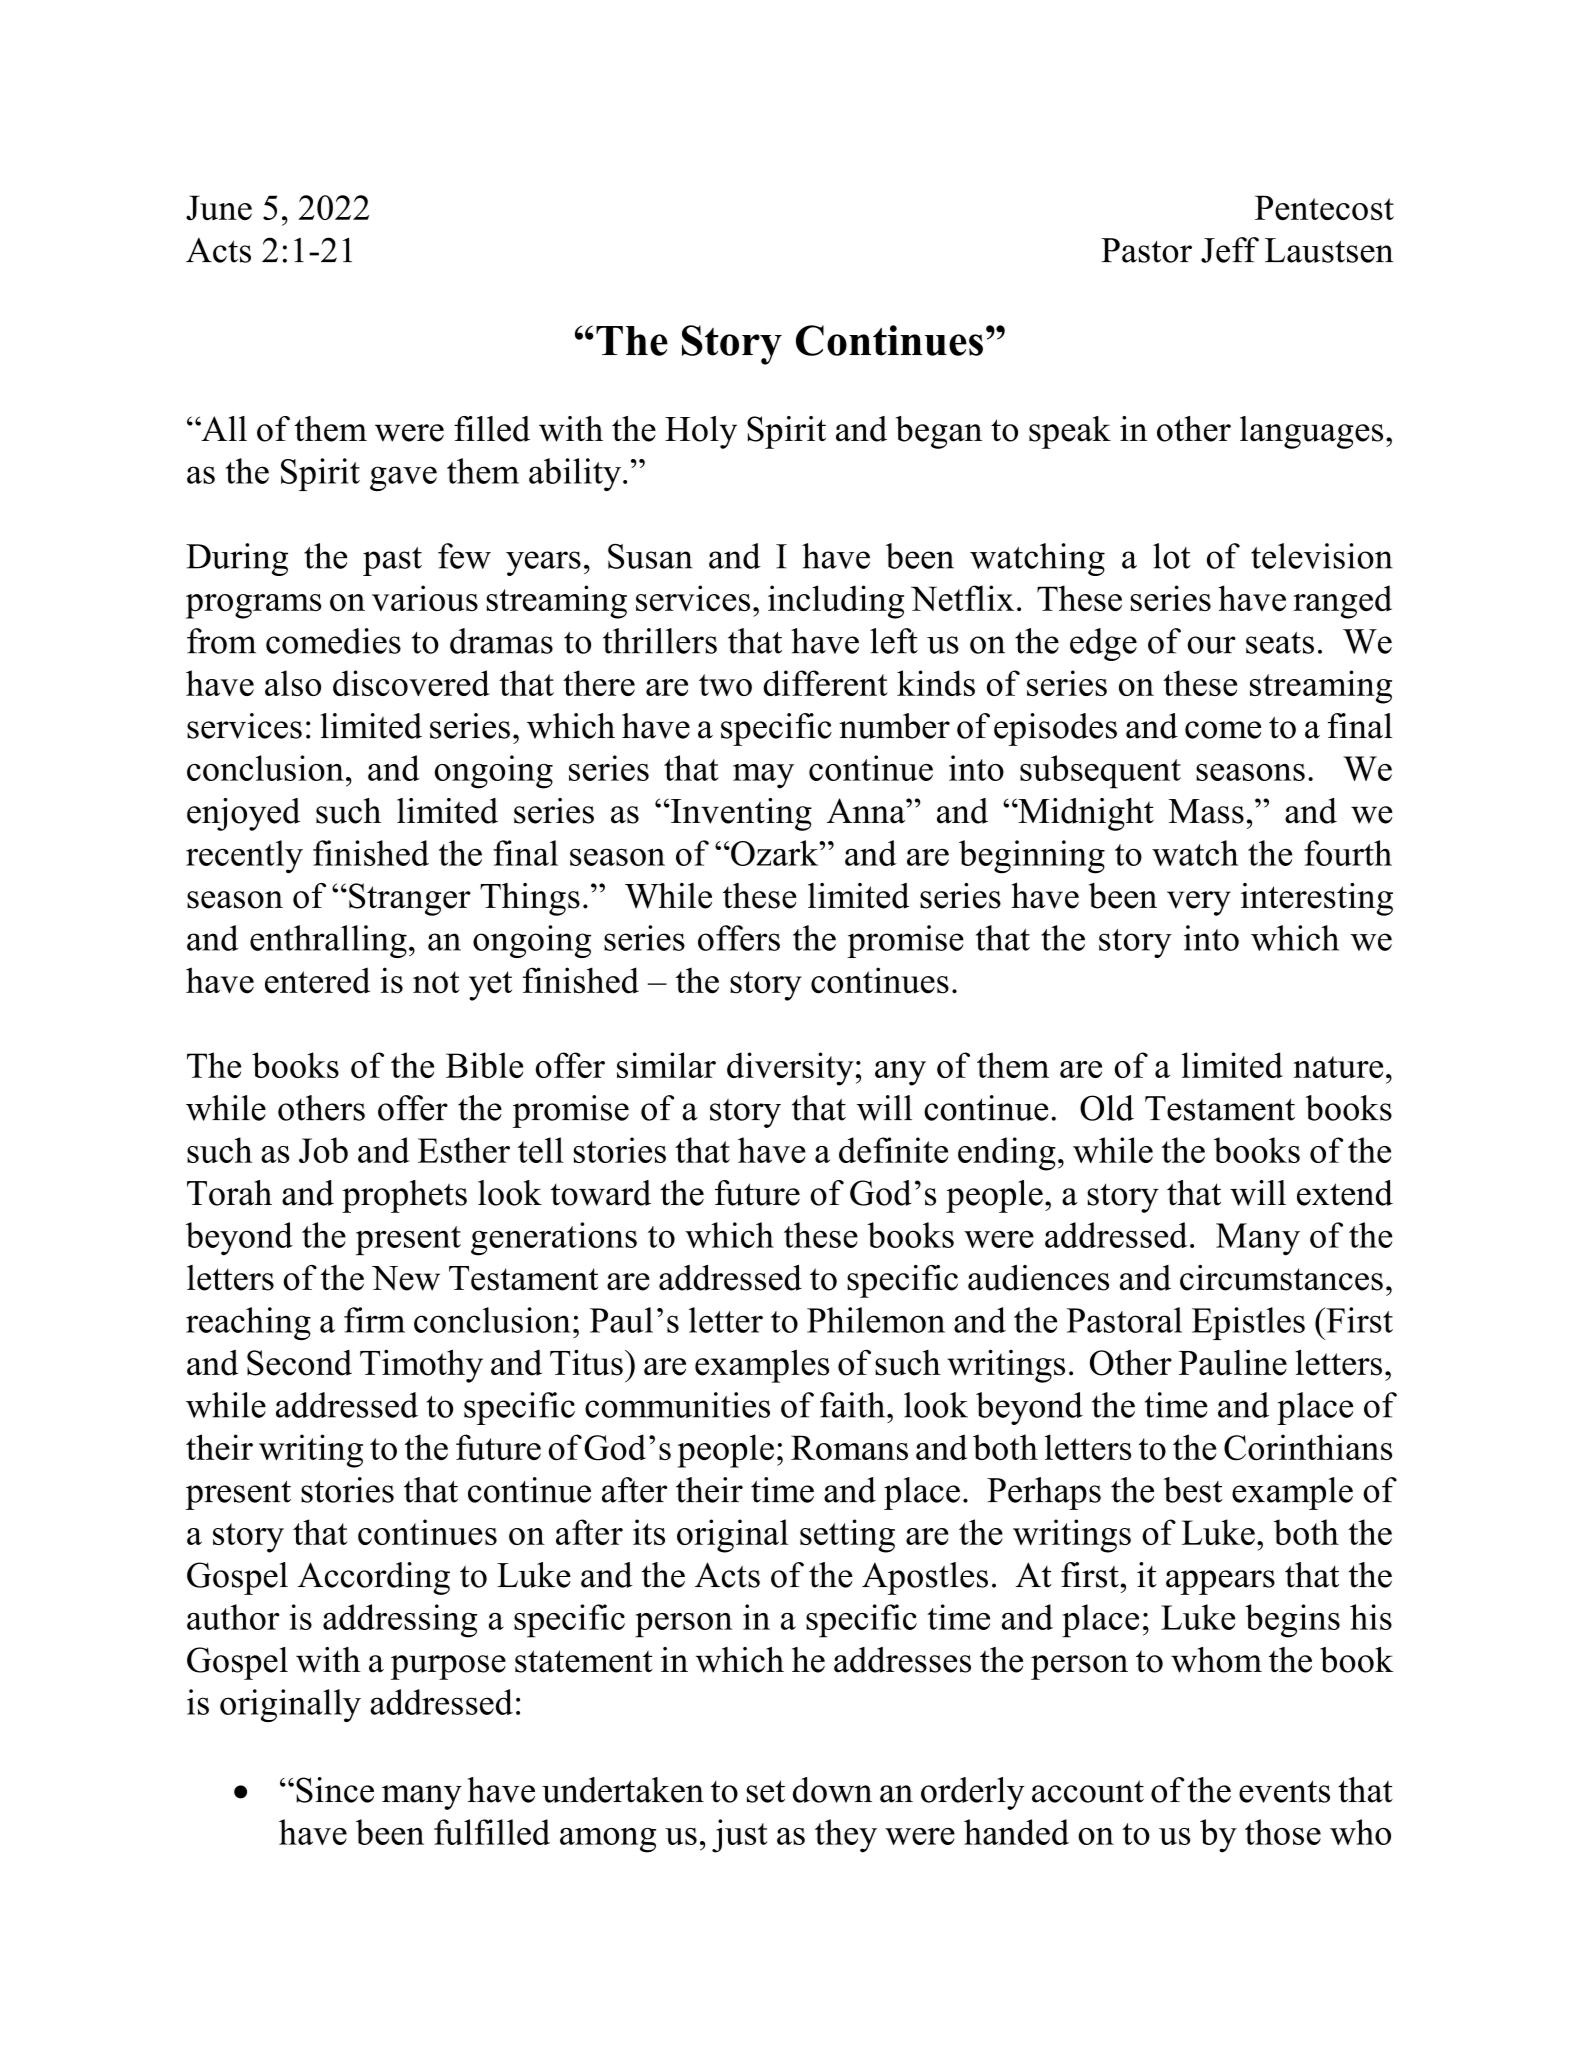  I want to click on diversity, so click(790, 1069).
